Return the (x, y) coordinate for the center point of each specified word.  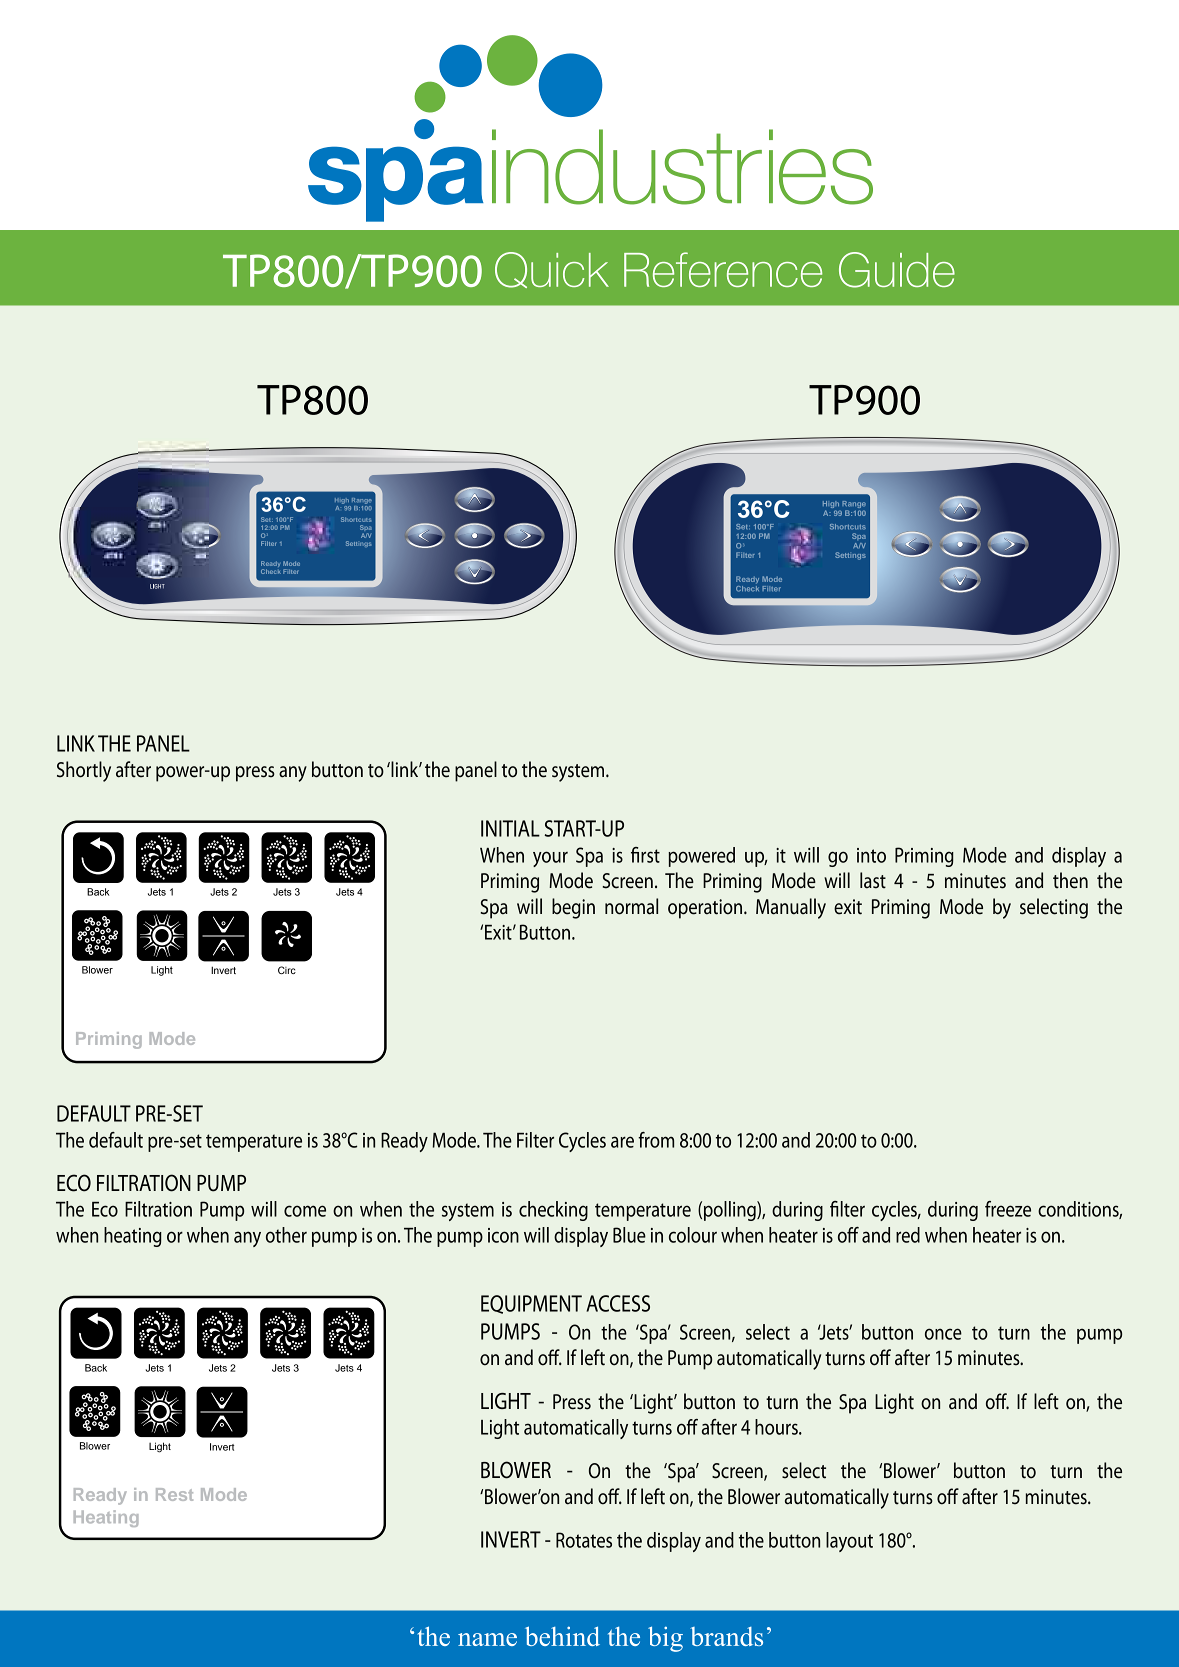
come (305, 1211)
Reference (723, 269)
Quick (552, 270)
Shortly (84, 771)
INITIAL (510, 828)
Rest (174, 1494)
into (871, 855)
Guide (897, 270)
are (622, 1142)
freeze (1008, 1209)
